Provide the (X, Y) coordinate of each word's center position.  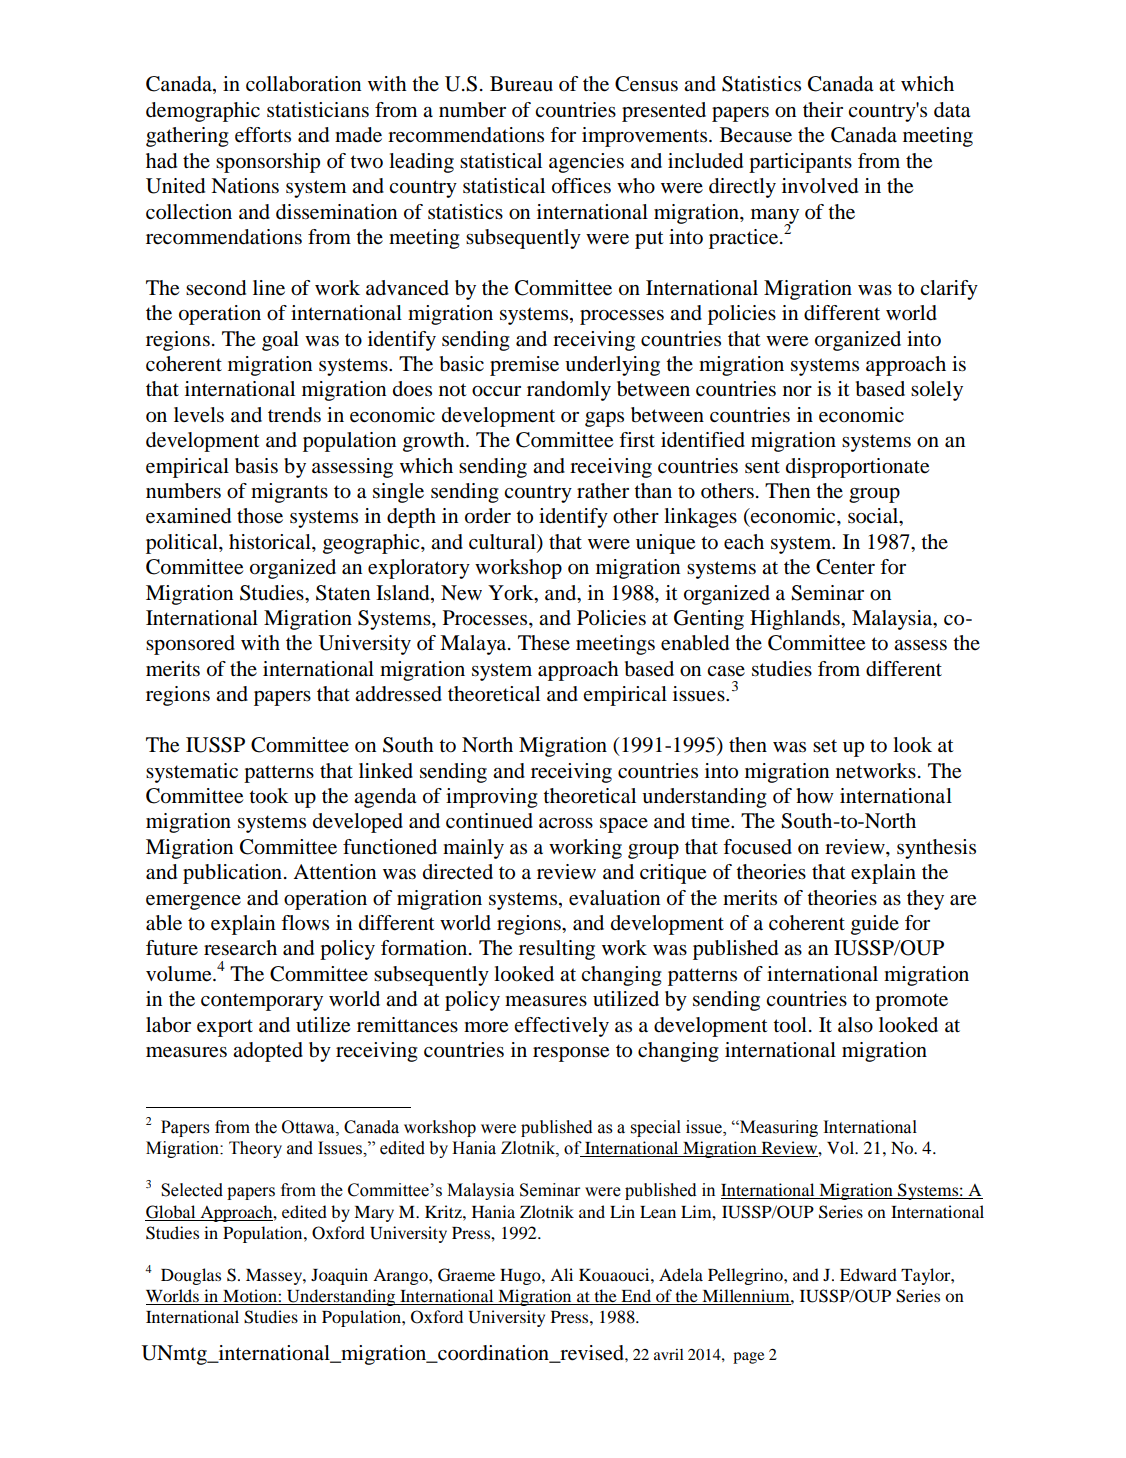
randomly (569, 391)
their (823, 110)
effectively (561, 1027)
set (825, 746)
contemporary (262, 1002)
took (269, 796)
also (855, 1025)
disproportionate (857, 468)
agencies (586, 163)
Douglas (191, 1276)
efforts (263, 135)
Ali (561, 1274)
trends (294, 415)
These (544, 643)
